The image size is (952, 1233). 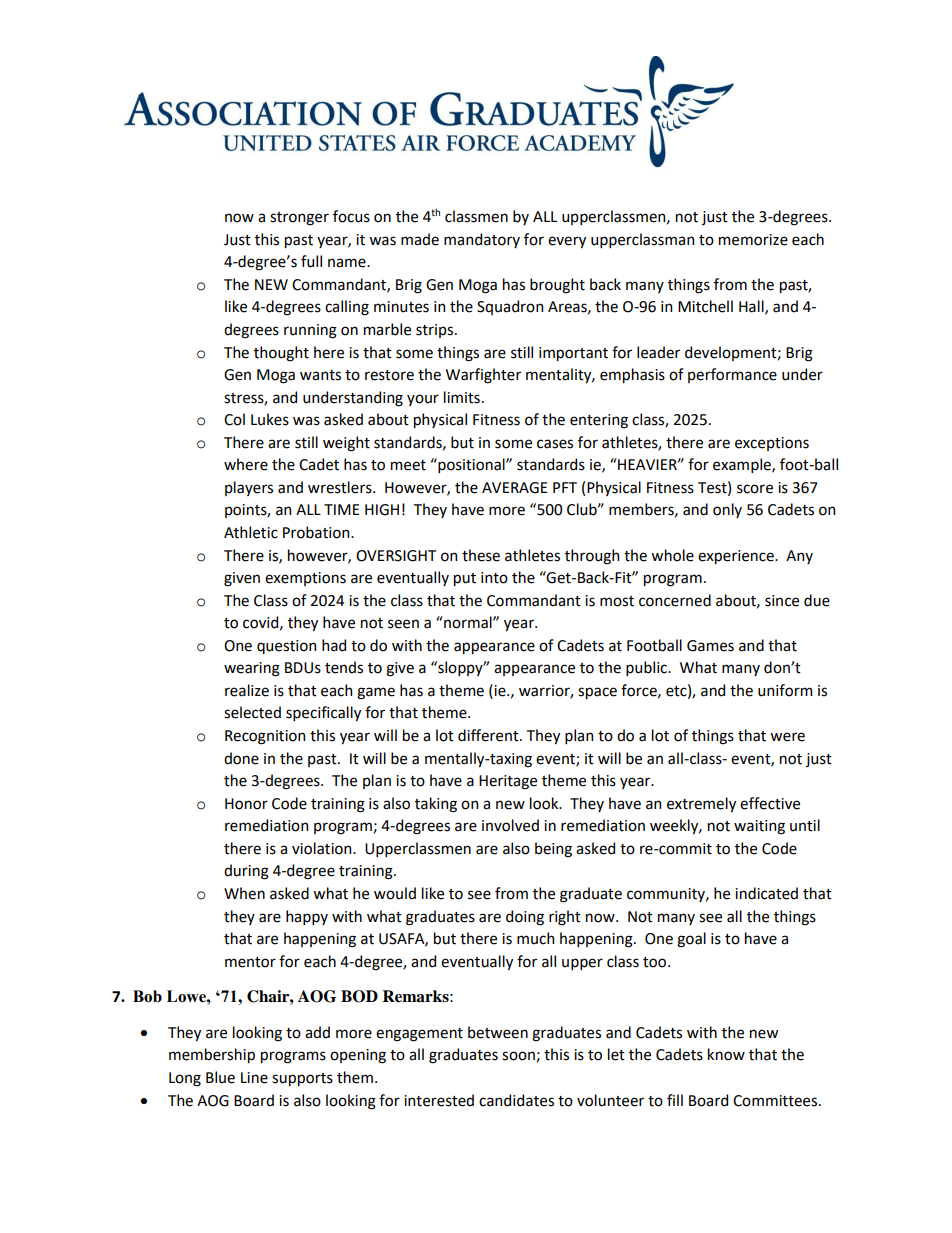 What do you see at coordinates (220, 1077) in the page?
I see `Blue` at bounding box center [220, 1077].
